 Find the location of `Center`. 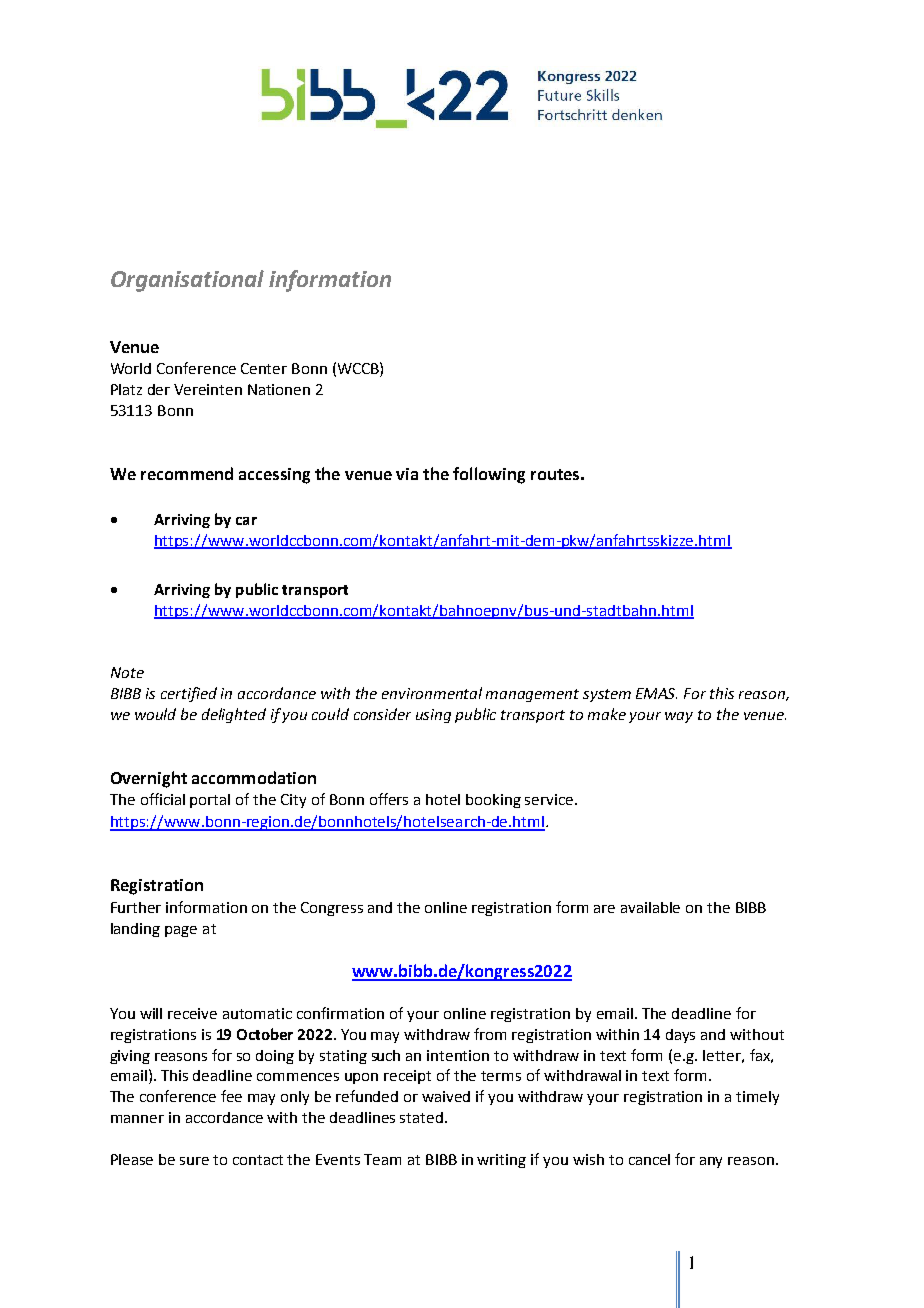

Center is located at coordinates (264, 368).
